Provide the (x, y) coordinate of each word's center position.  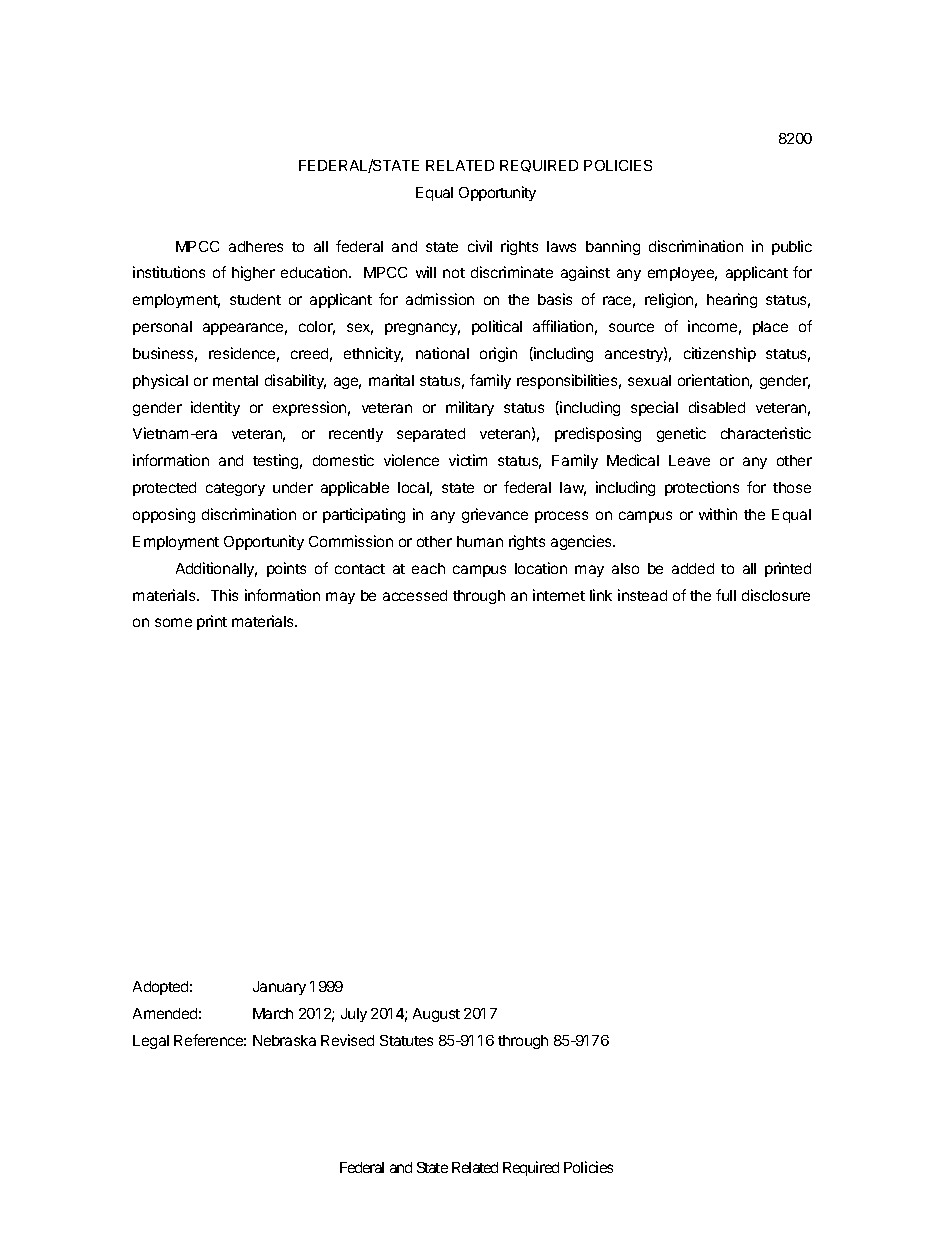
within (718, 514)
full (726, 595)
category (235, 489)
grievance (495, 515)
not (454, 273)
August (436, 1015)
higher (253, 273)
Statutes (406, 1040)
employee (682, 274)
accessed (415, 595)
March (273, 1013)
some (173, 622)
